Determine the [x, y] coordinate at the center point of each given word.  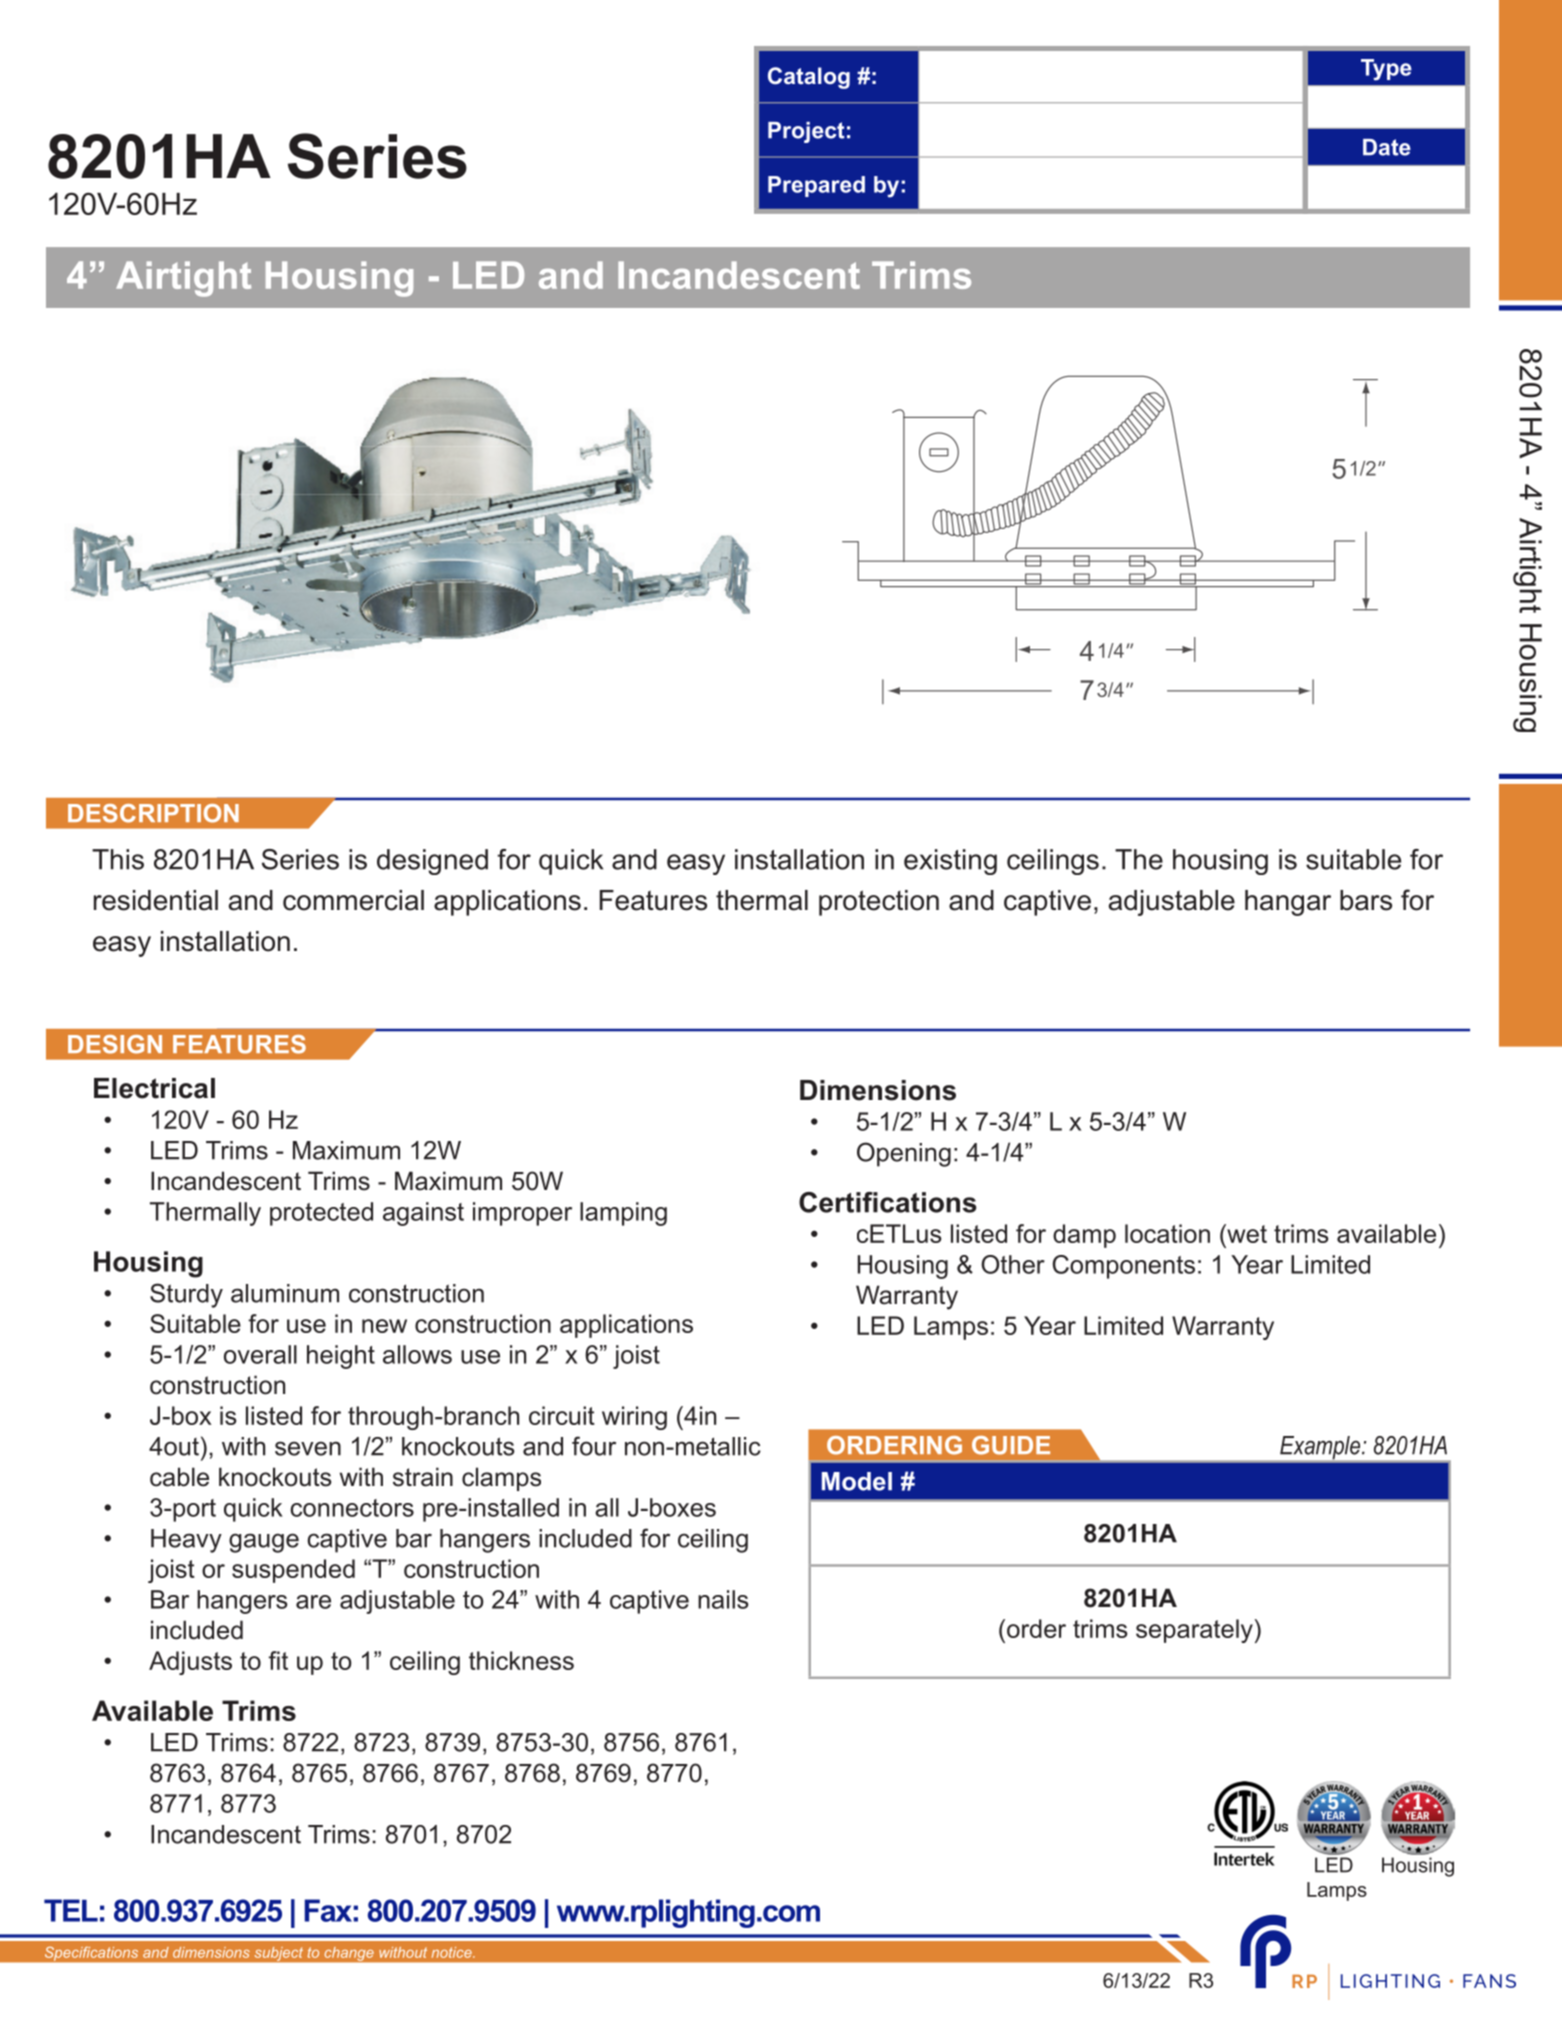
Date [1387, 147]
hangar [1288, 903]
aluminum [285, 1293]
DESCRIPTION [153, 813]
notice [453, 1952]
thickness [521, 1660]
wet [1246, 1233]
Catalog [809, 78]
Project [806, 132]
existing [950, 862]
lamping [623, 1214]
